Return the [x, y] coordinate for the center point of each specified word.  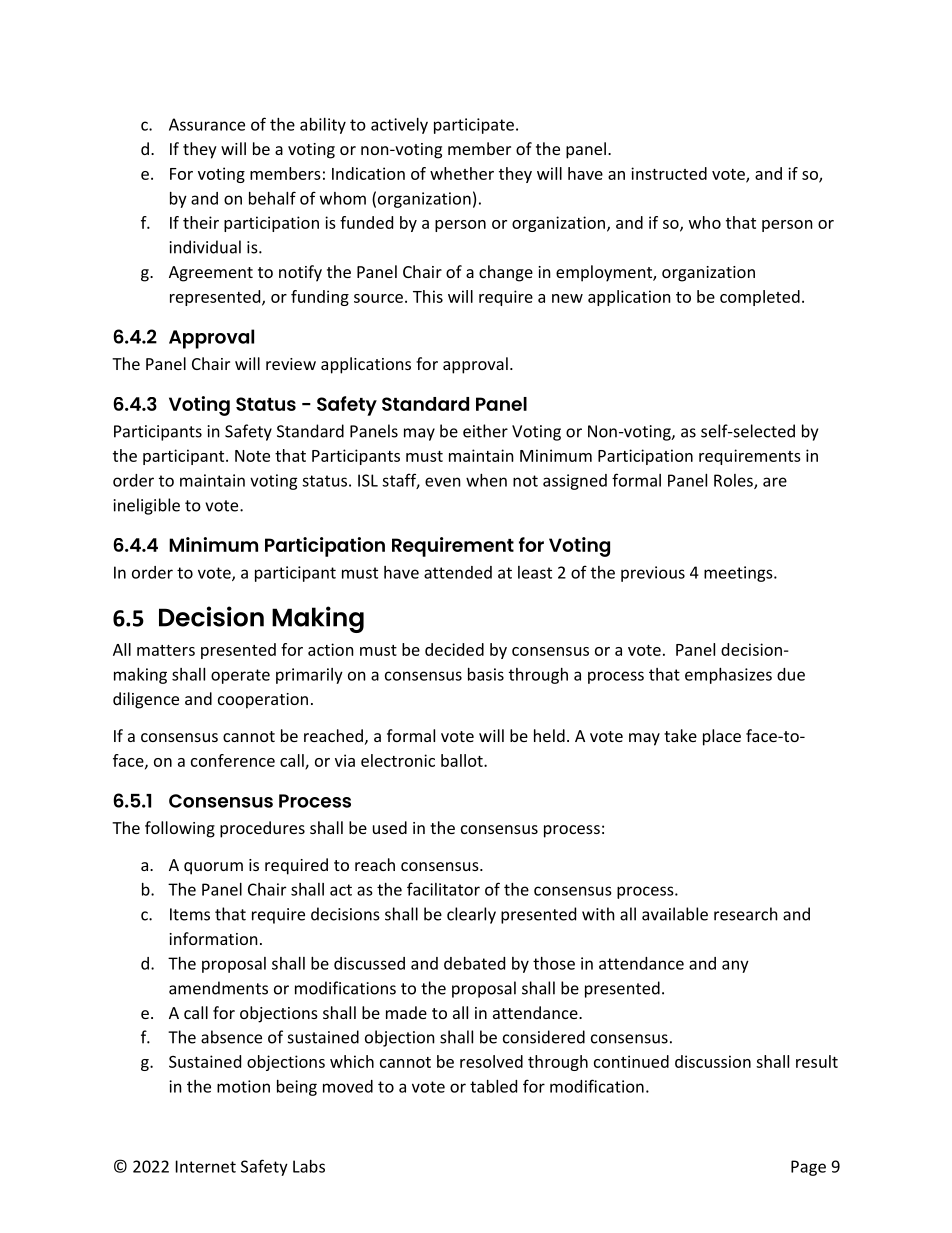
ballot [463, 760]
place [722, 737]
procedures [262, 829]
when [486, 480]
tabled [493, 1086]
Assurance [207, 124]
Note [252, 456]
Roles [734, 481]
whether [462, 173]
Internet [206, 1166]
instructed [669, 173]
